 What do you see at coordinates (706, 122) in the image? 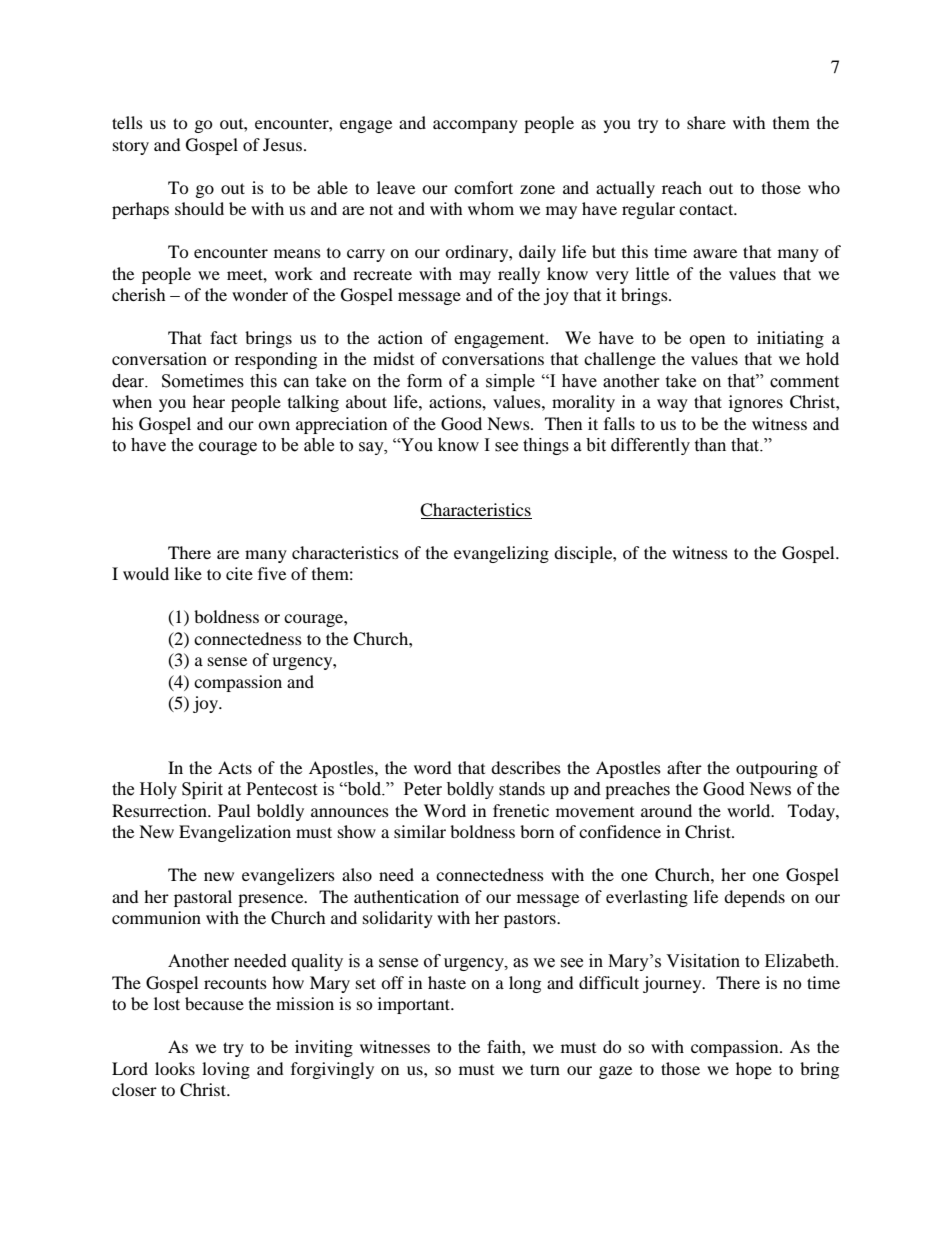
I see `share` at bounding box center [706, 122].
